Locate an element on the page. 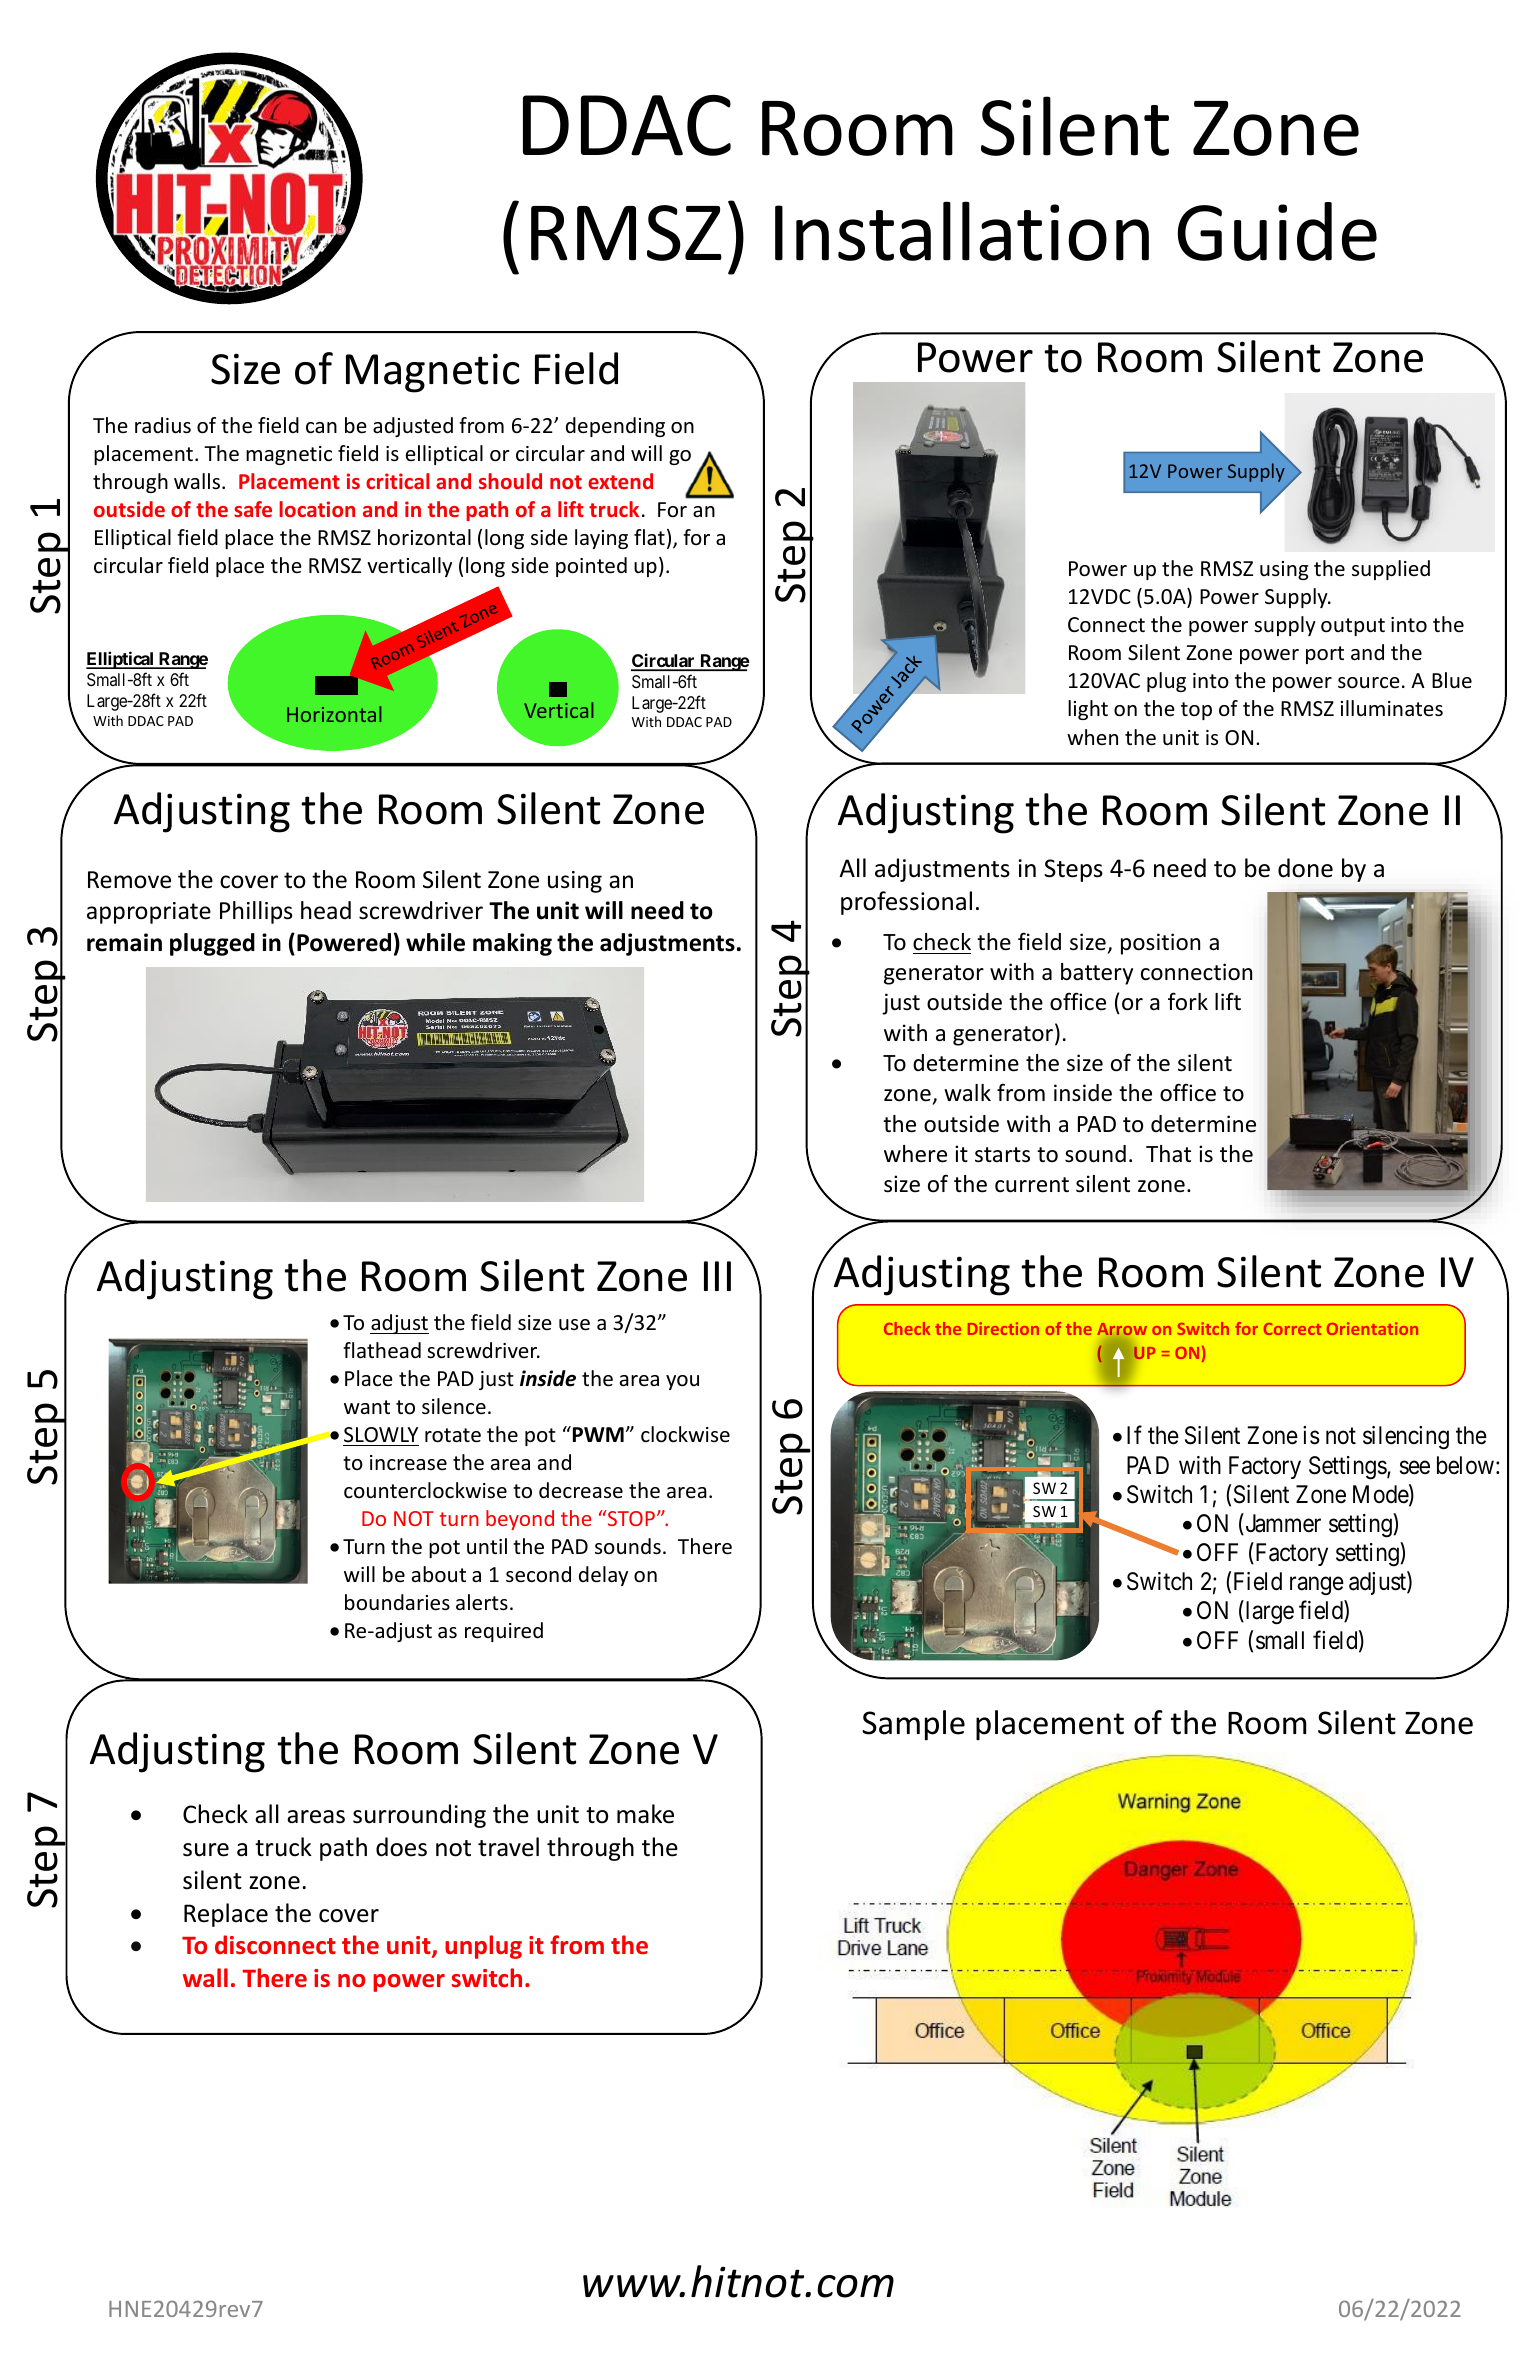 Image resolution: width=1540 pixels, height=2380 pixels. sure is located at coordinates (206, 1850).
